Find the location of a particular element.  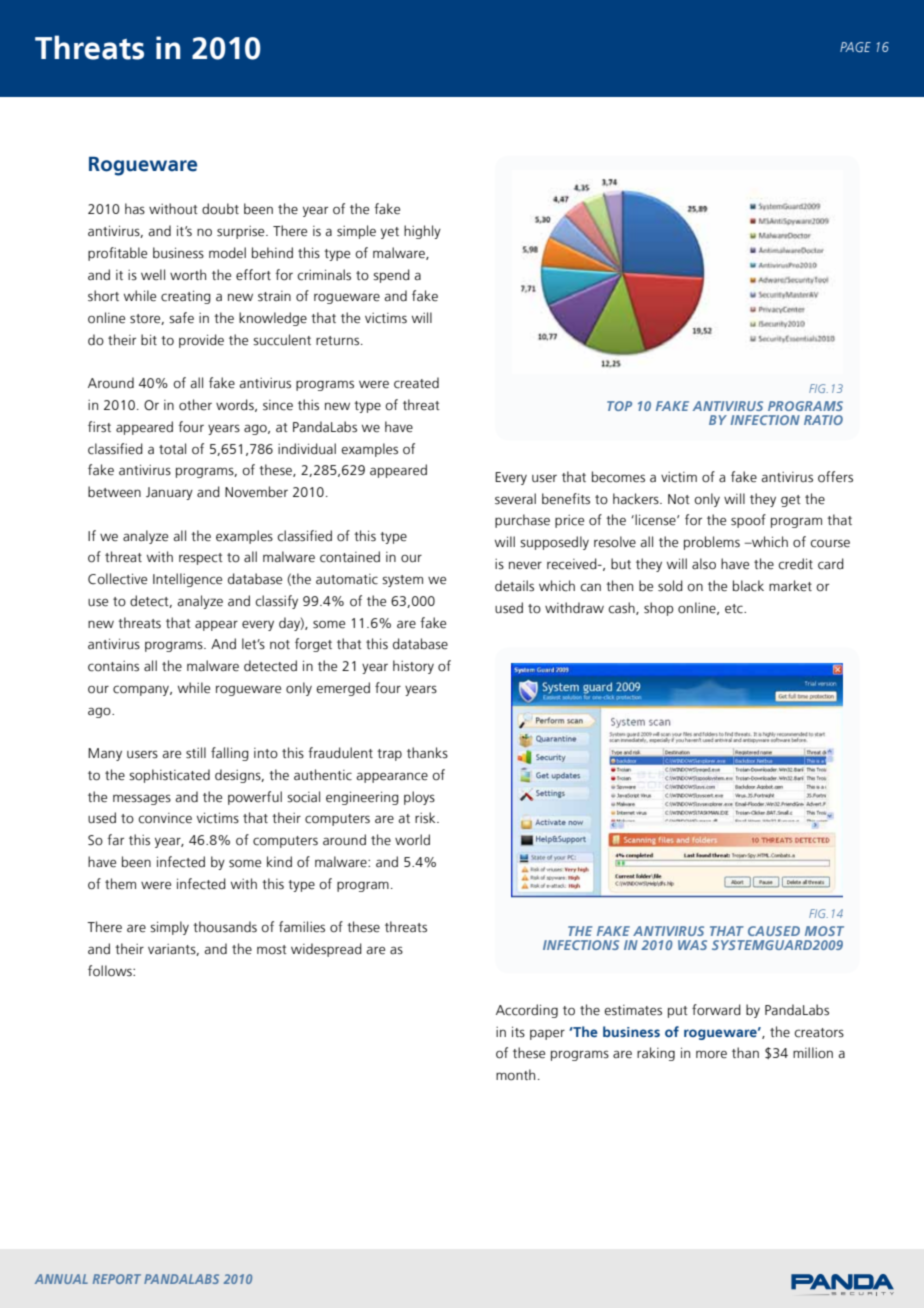

etc is located at coordinates (735, 609).
